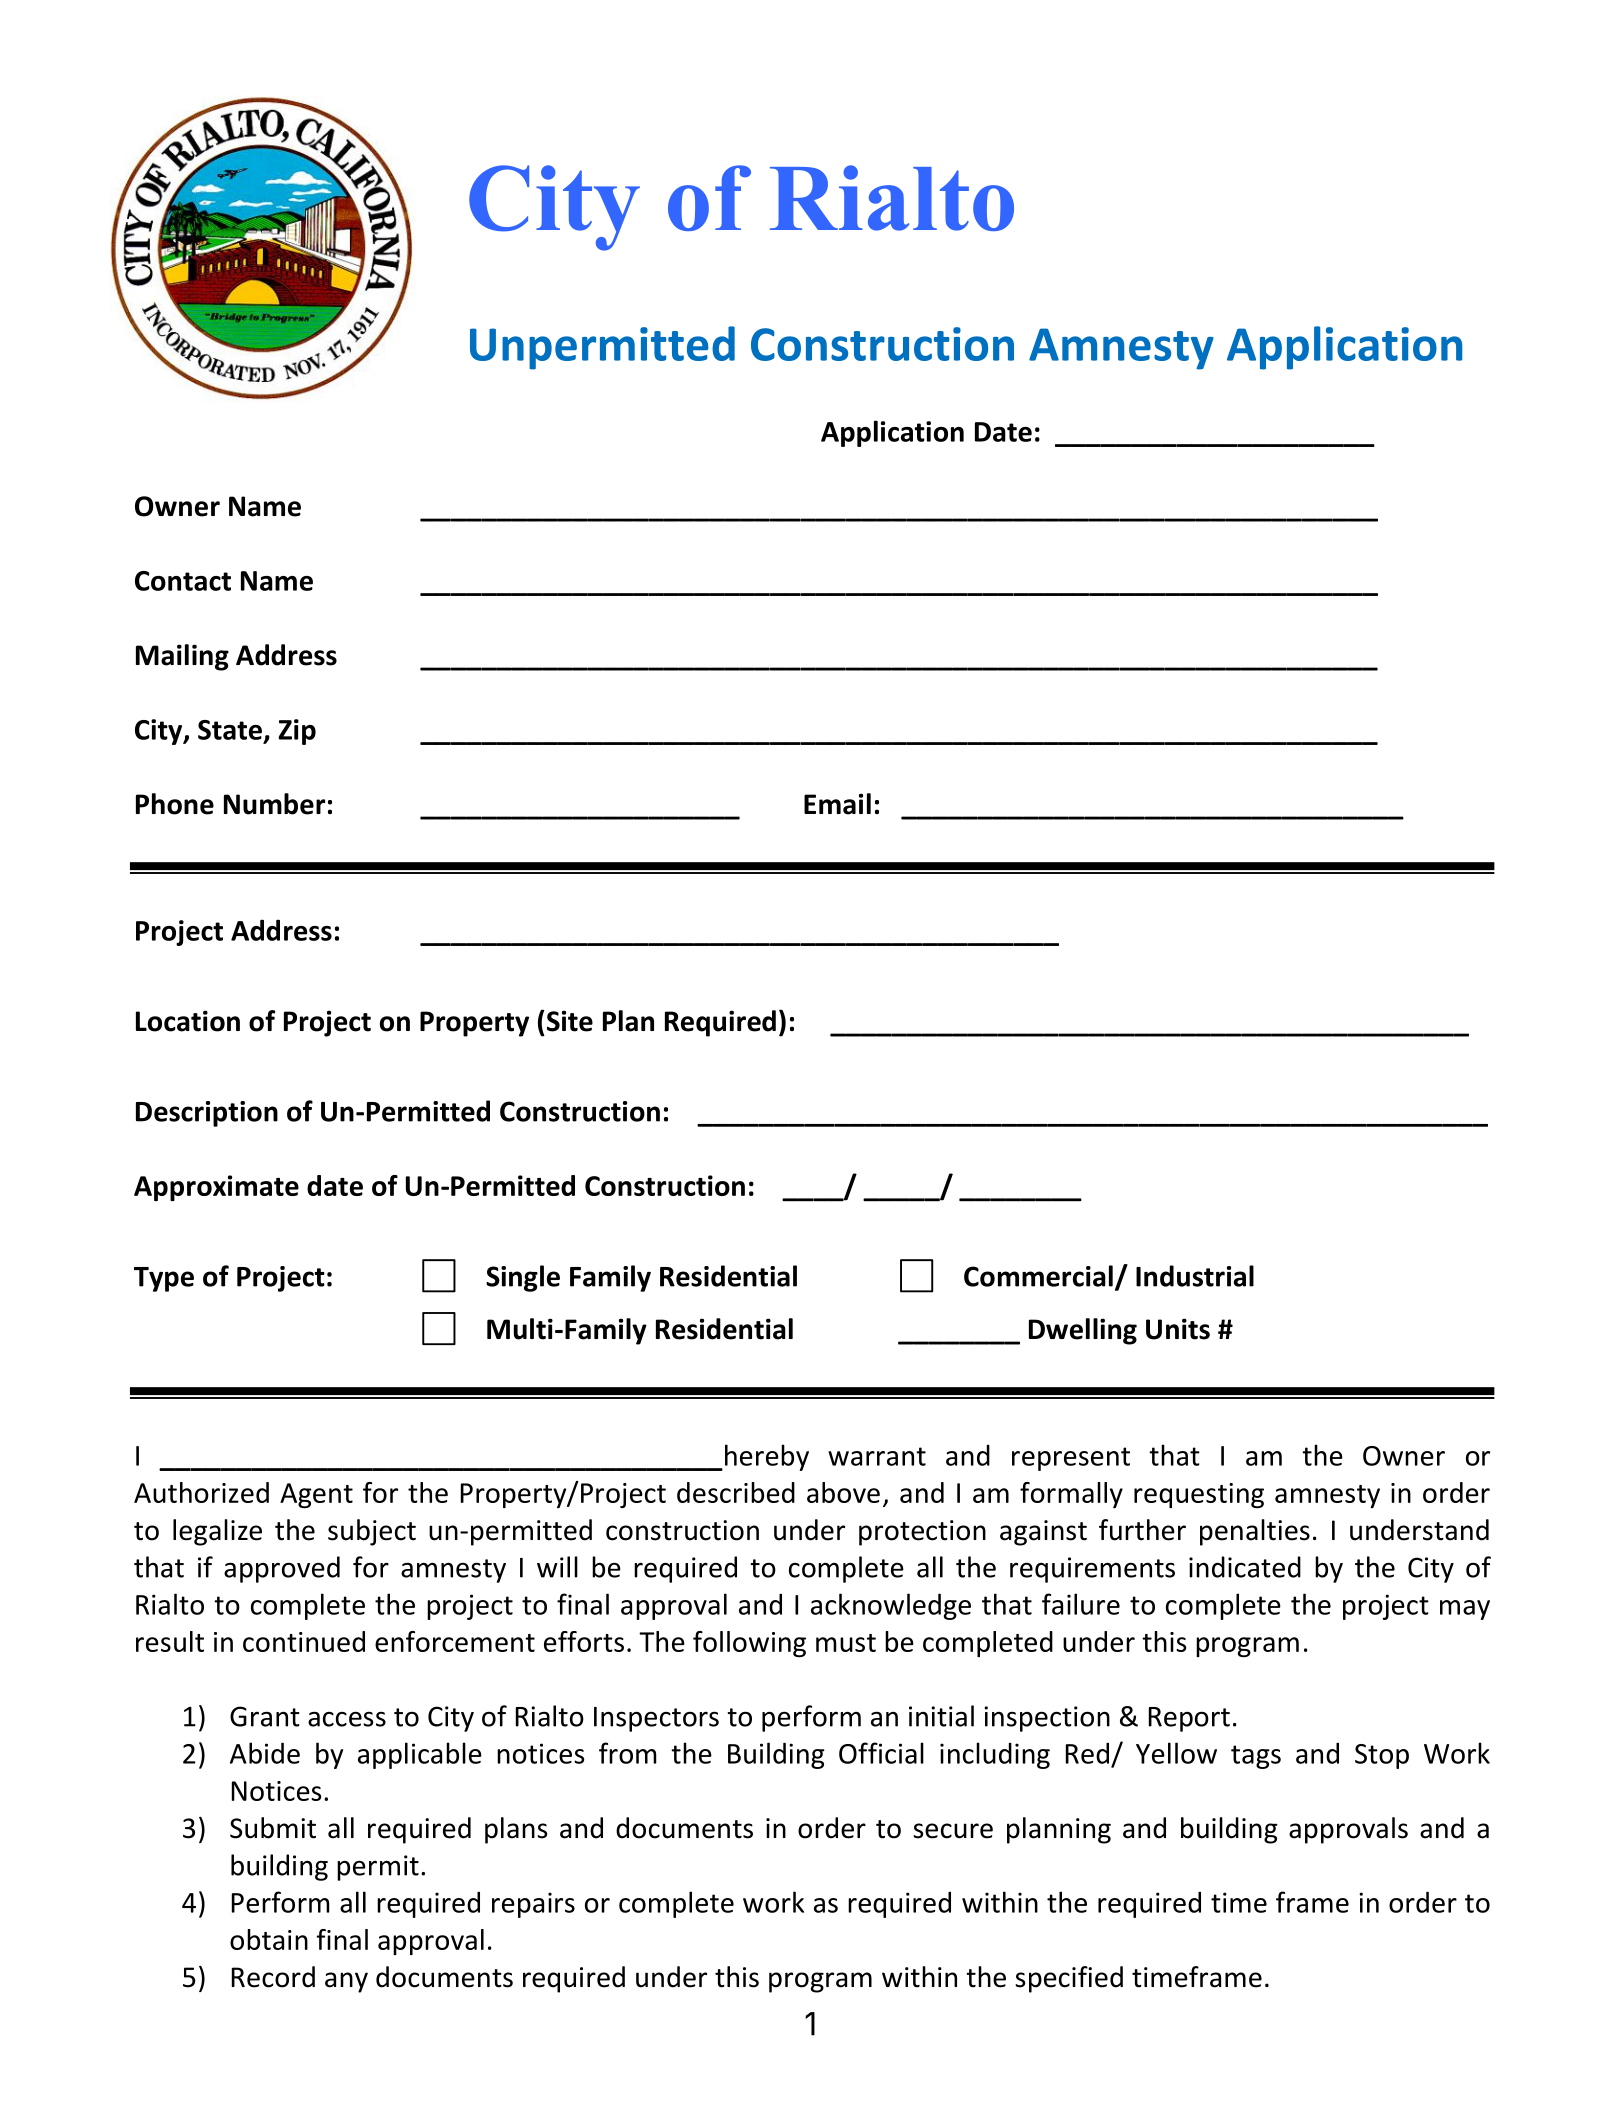 The image size is (1624, 2101). What do you see at coordinates (837, 804) in the screenshot?
I see `Email` at bounding box center [837, 804].
